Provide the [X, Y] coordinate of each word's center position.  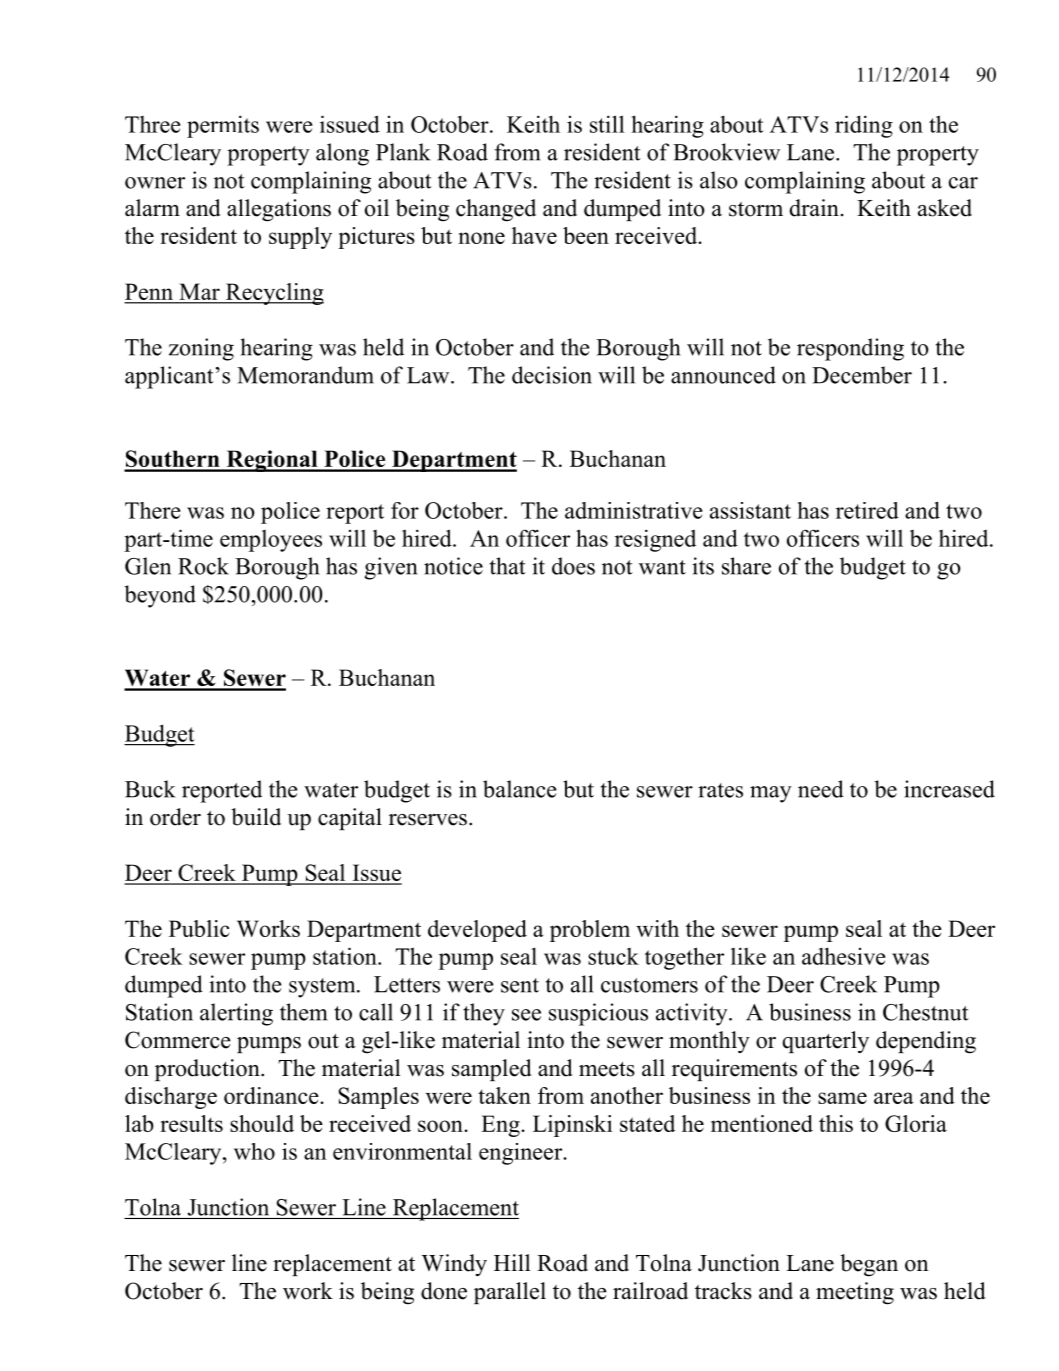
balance [519, 789]
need [821, 789]
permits [223, 126]
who [254, 1151]
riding [864, 126]
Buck [150, 789]
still [607, 124]
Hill [512, 1262]
